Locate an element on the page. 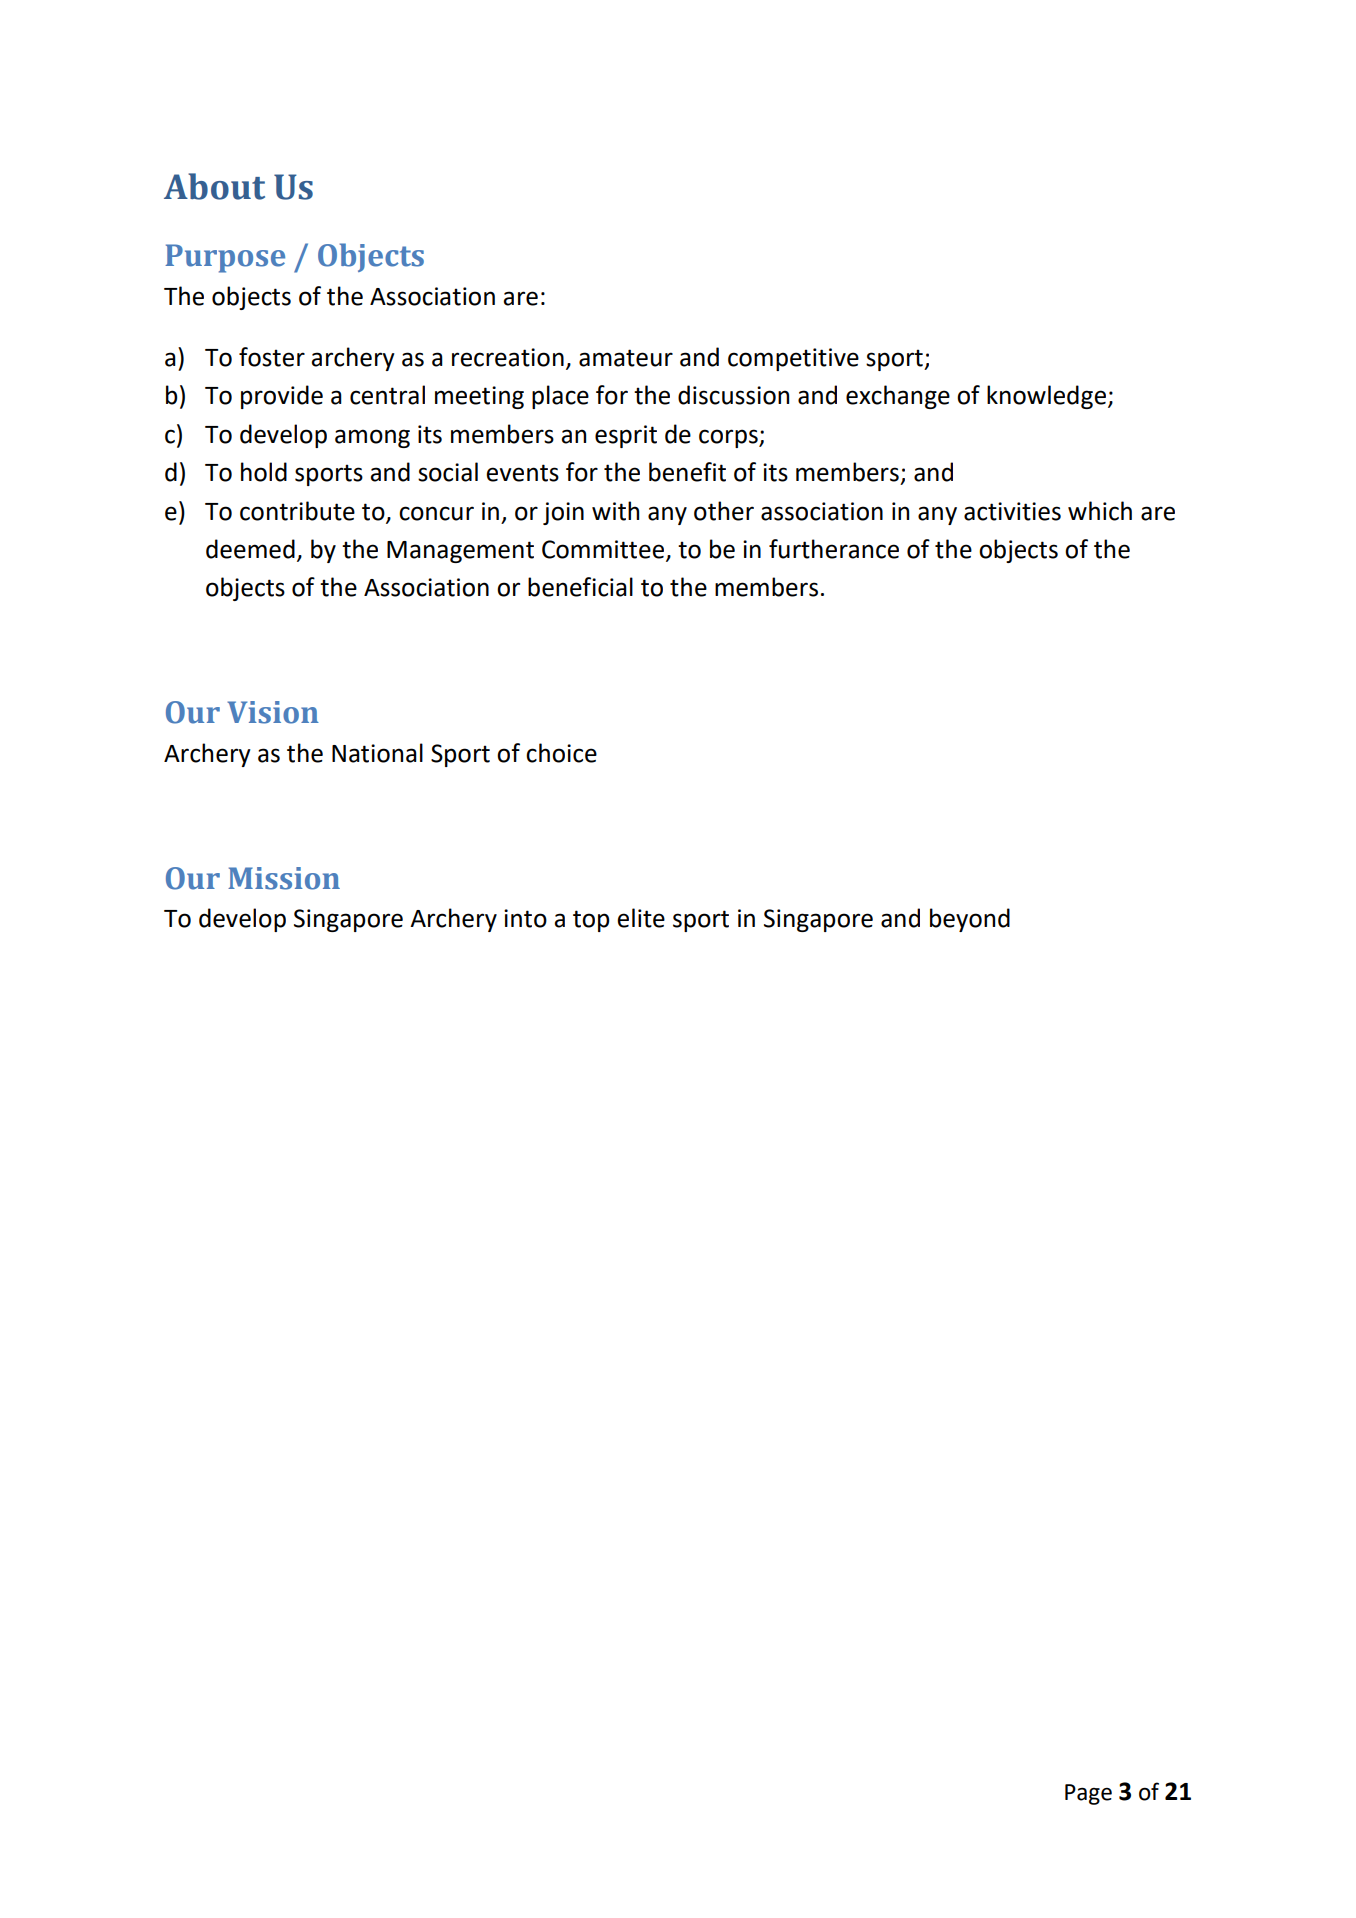  amateur is located at coordinates (626, 358).
